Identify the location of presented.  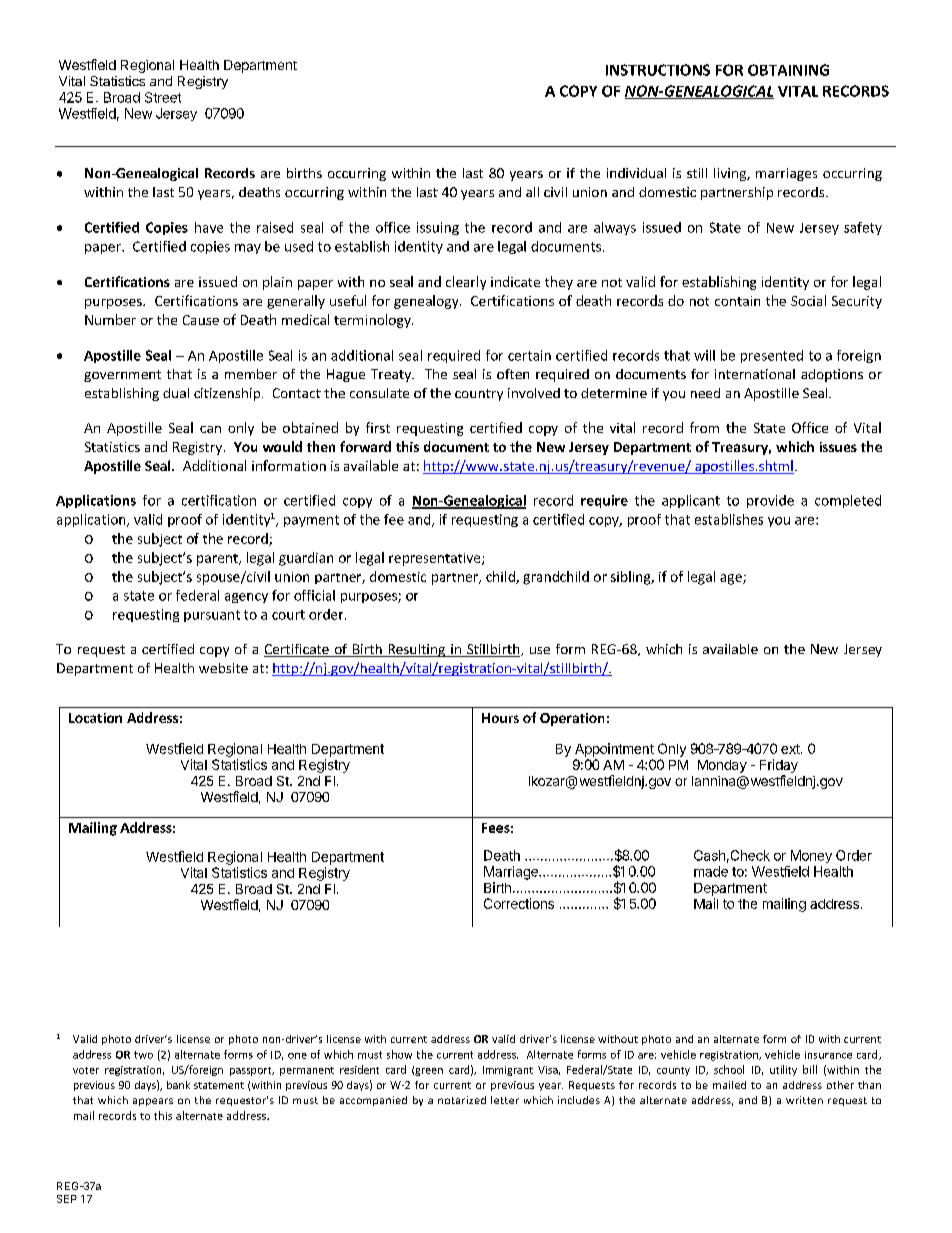
(772, 356).
